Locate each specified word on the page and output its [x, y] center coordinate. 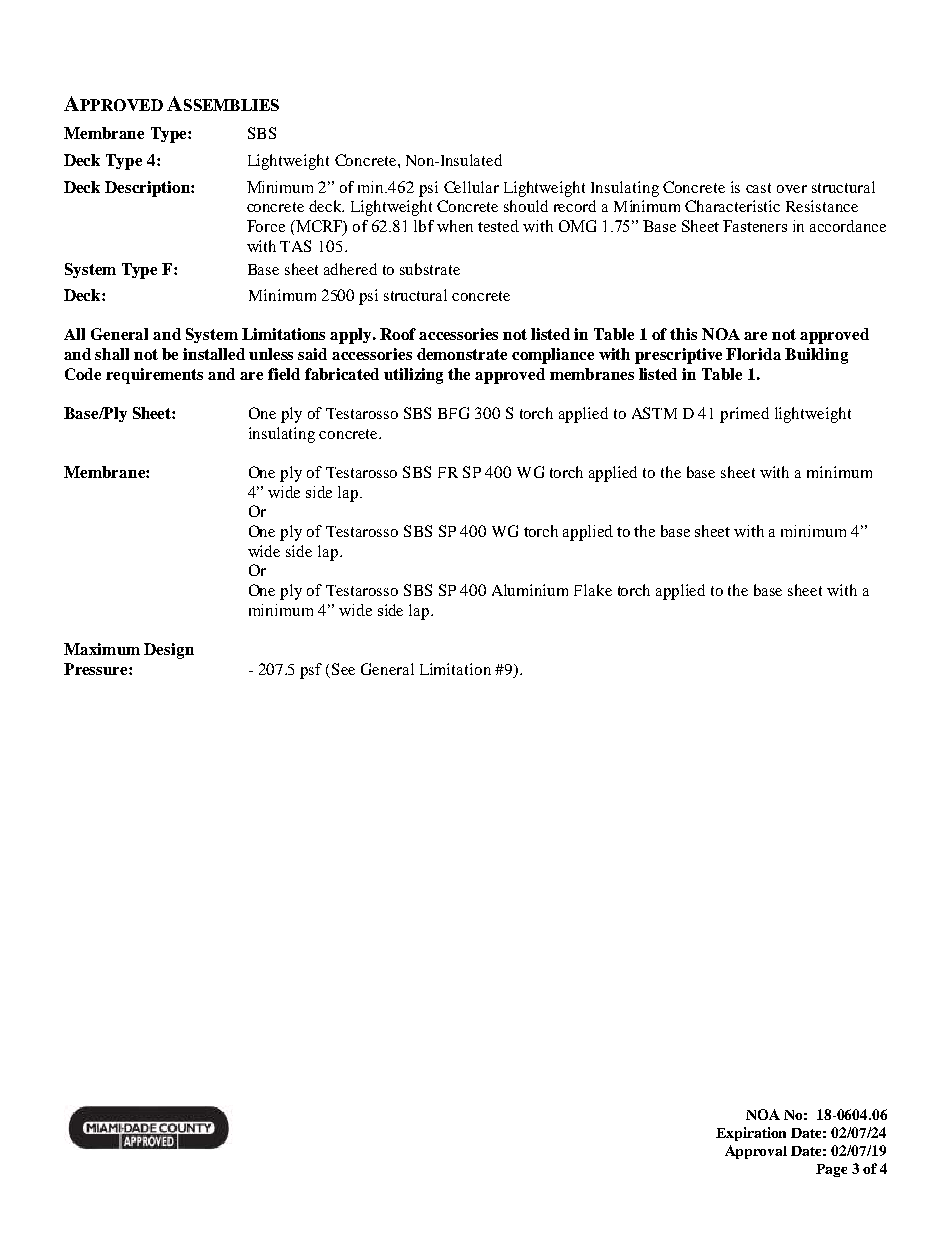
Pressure [97, 669]
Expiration [751, 1134]
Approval [756, 1152]
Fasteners [755, 226]
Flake [593, 590]
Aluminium [530, 590]
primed [744, 415]
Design [169, 651]
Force [266, 226]
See [343, 669]
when [455, 226]
